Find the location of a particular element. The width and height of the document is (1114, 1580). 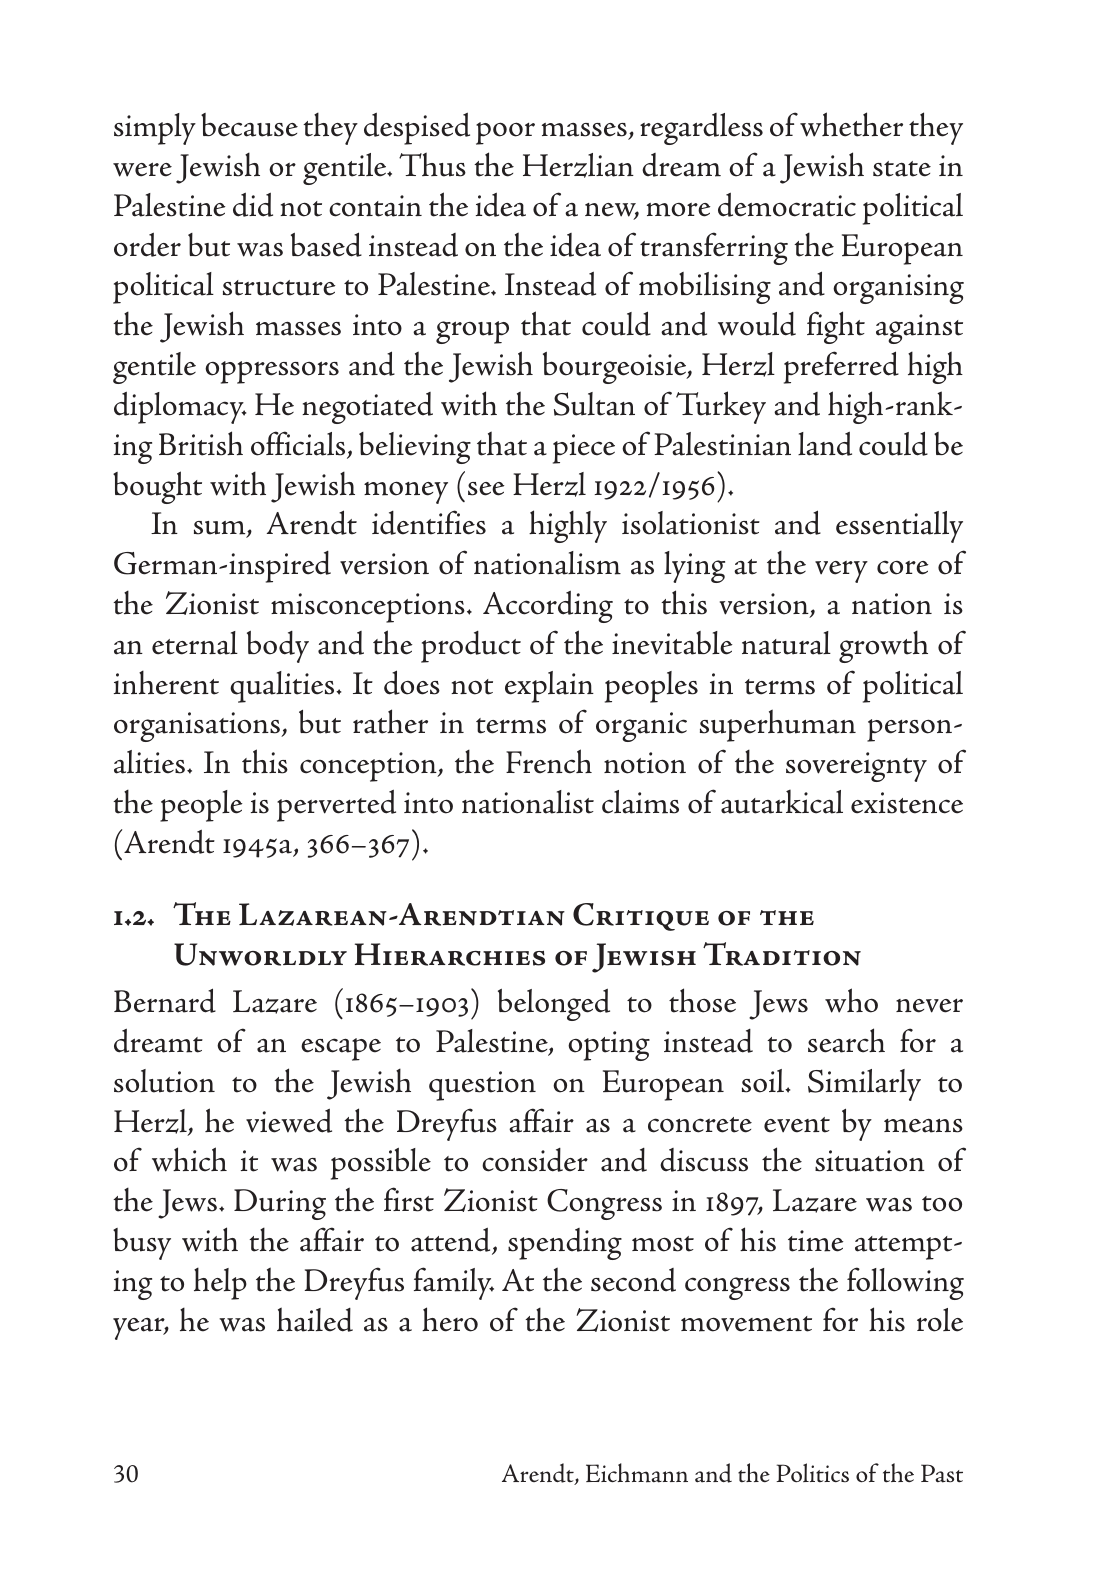

organisations is located at coordinates (198, 727).
